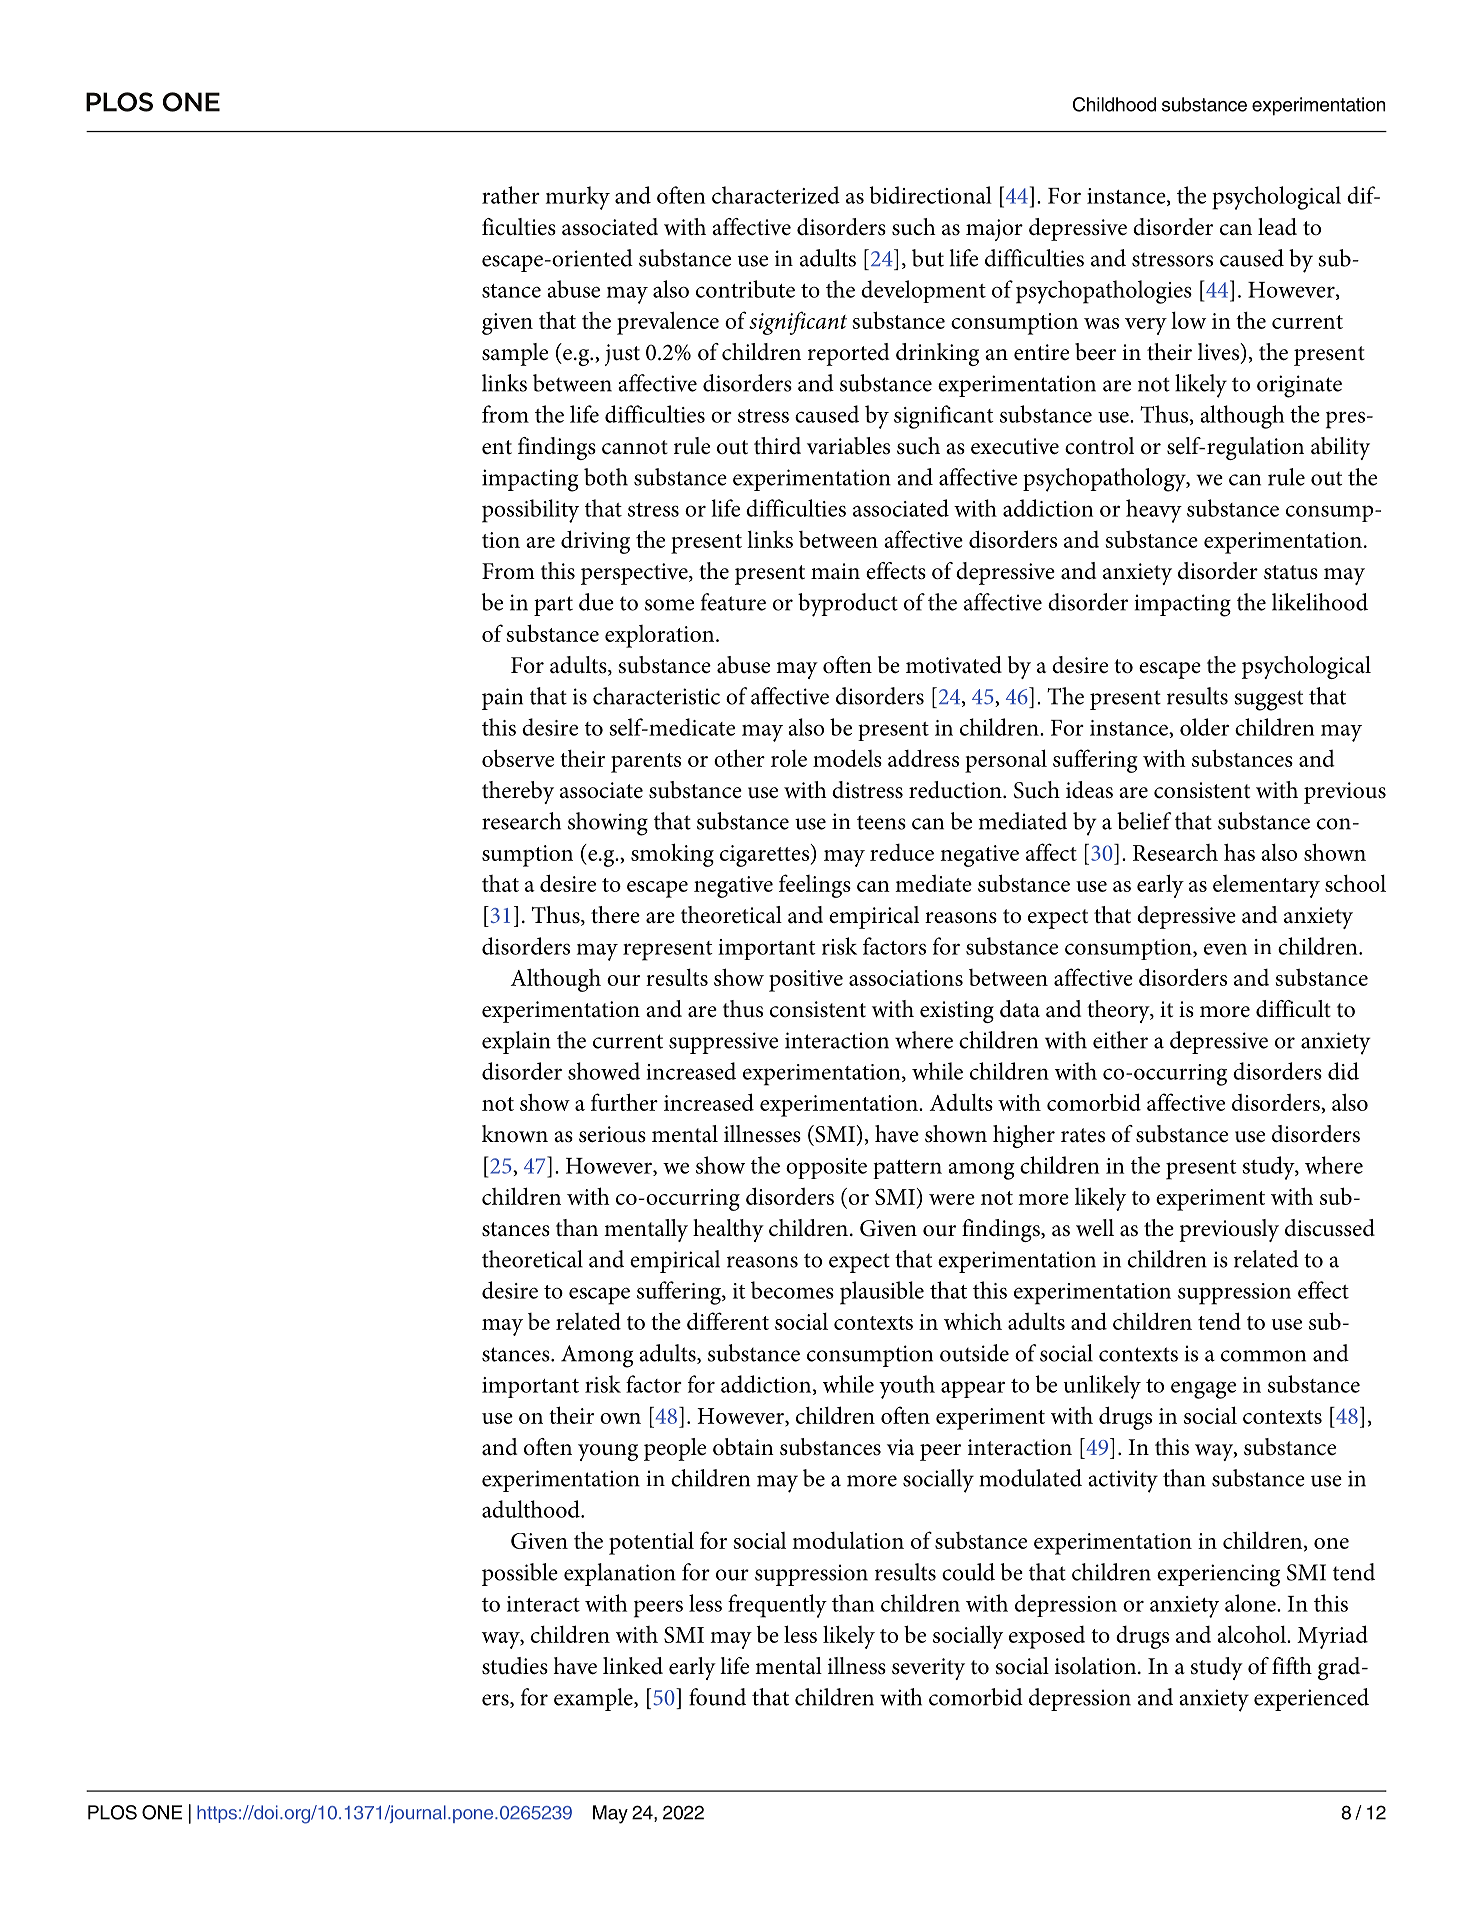  What do you see at coordinates (1277, 227) in the screenshot?
I see `lead` at bounding box center [1277, 227].
